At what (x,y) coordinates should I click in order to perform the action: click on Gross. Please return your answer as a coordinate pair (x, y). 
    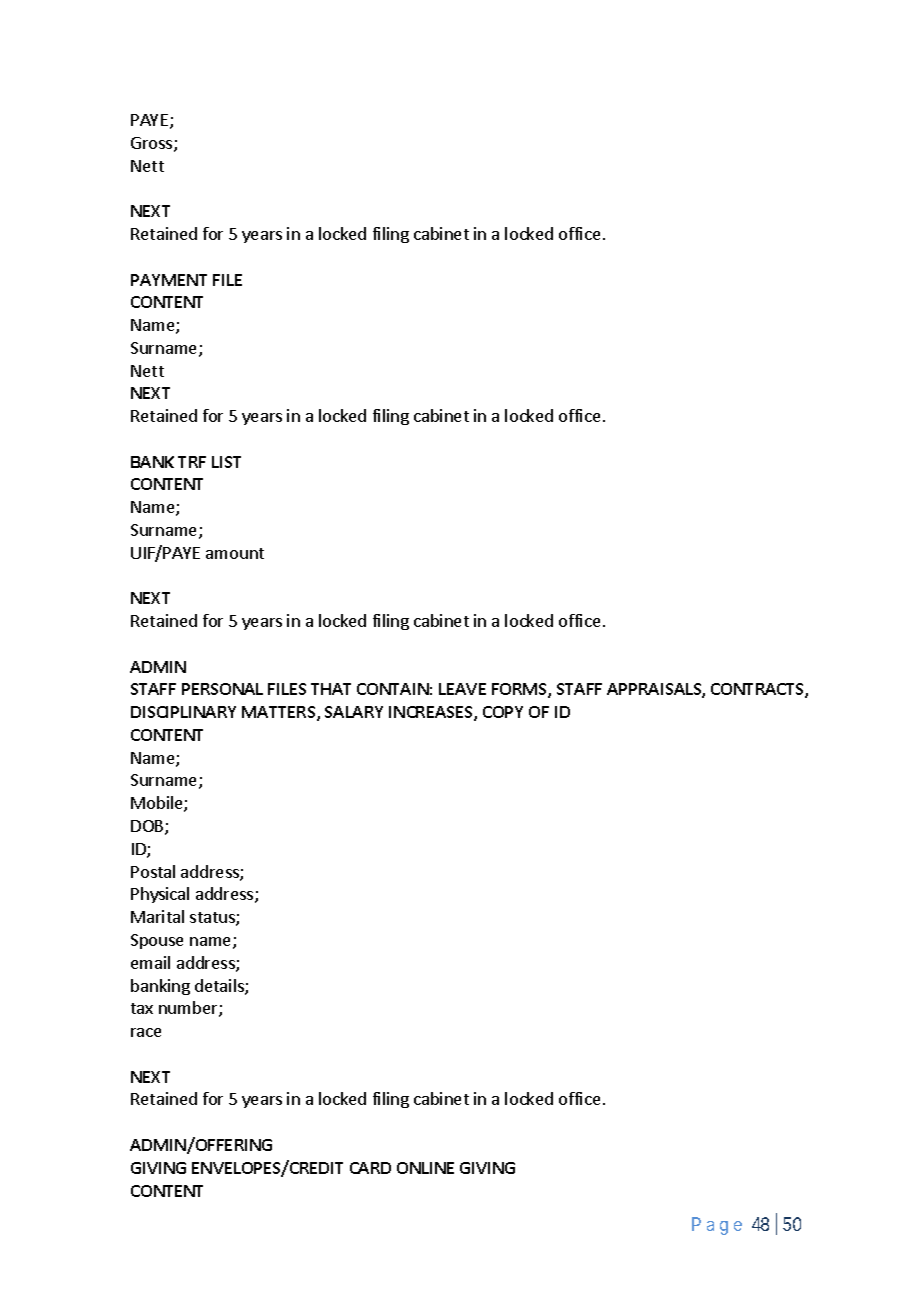
    Looking at the image, I should click on (153, 144).
